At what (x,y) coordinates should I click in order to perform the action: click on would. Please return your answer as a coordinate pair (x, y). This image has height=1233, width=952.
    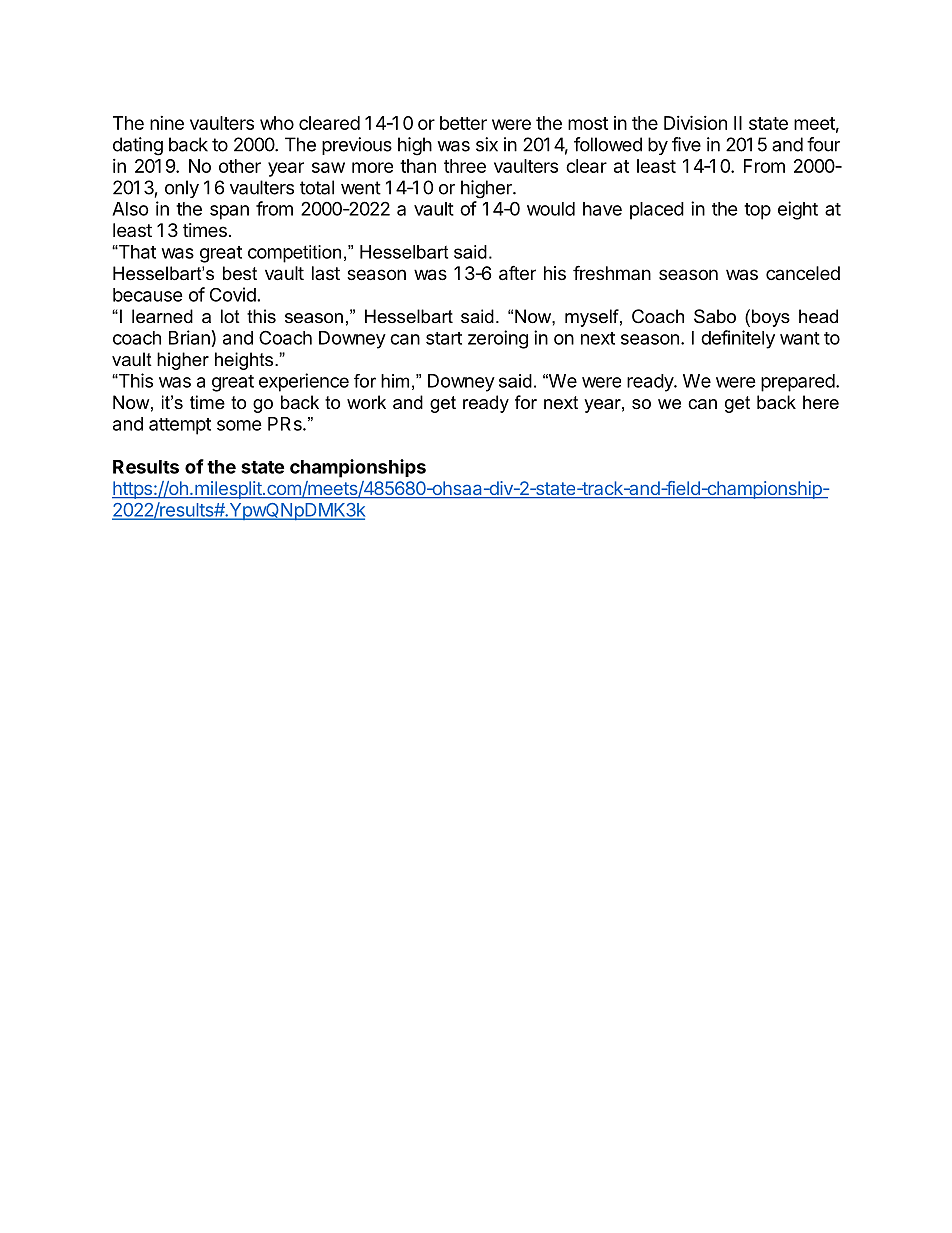
    Looking at the image, I should click on (551, 209).
